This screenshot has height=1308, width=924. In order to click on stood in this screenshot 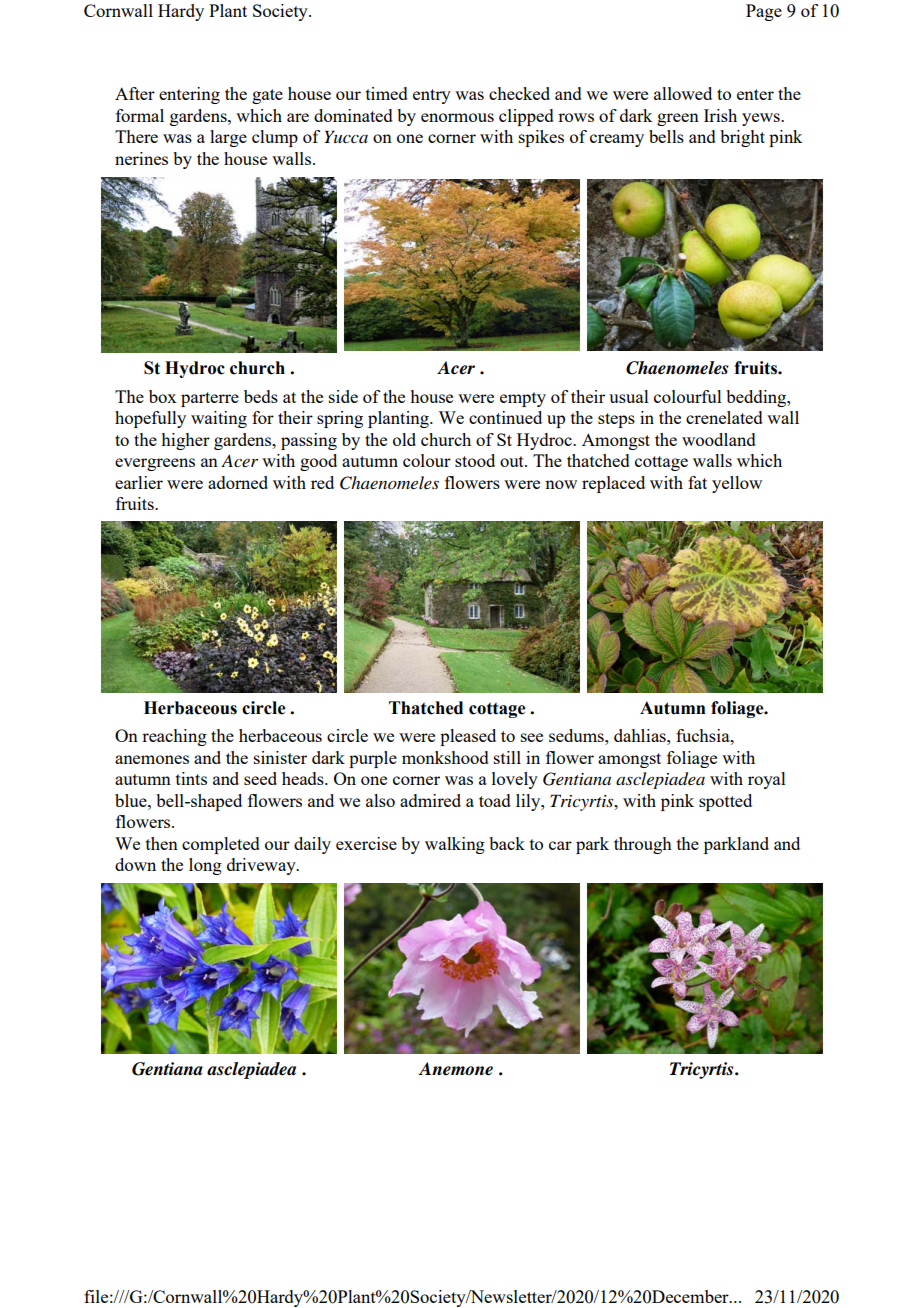, I will do `click(475, 460)`.
